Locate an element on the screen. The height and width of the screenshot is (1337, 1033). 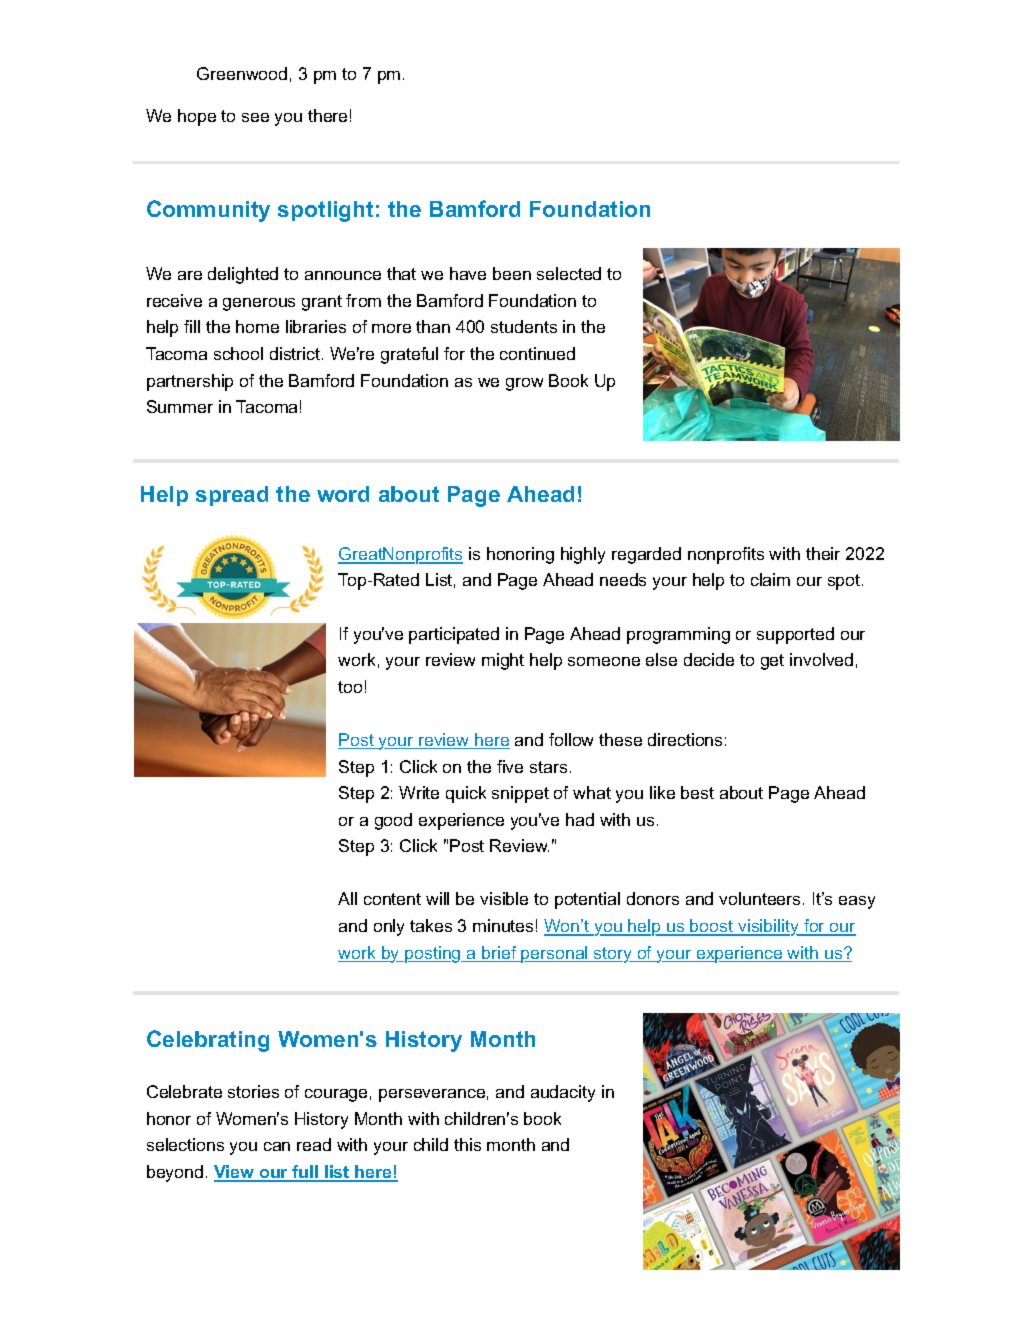
snippet is located at coordinates (520, 794).
